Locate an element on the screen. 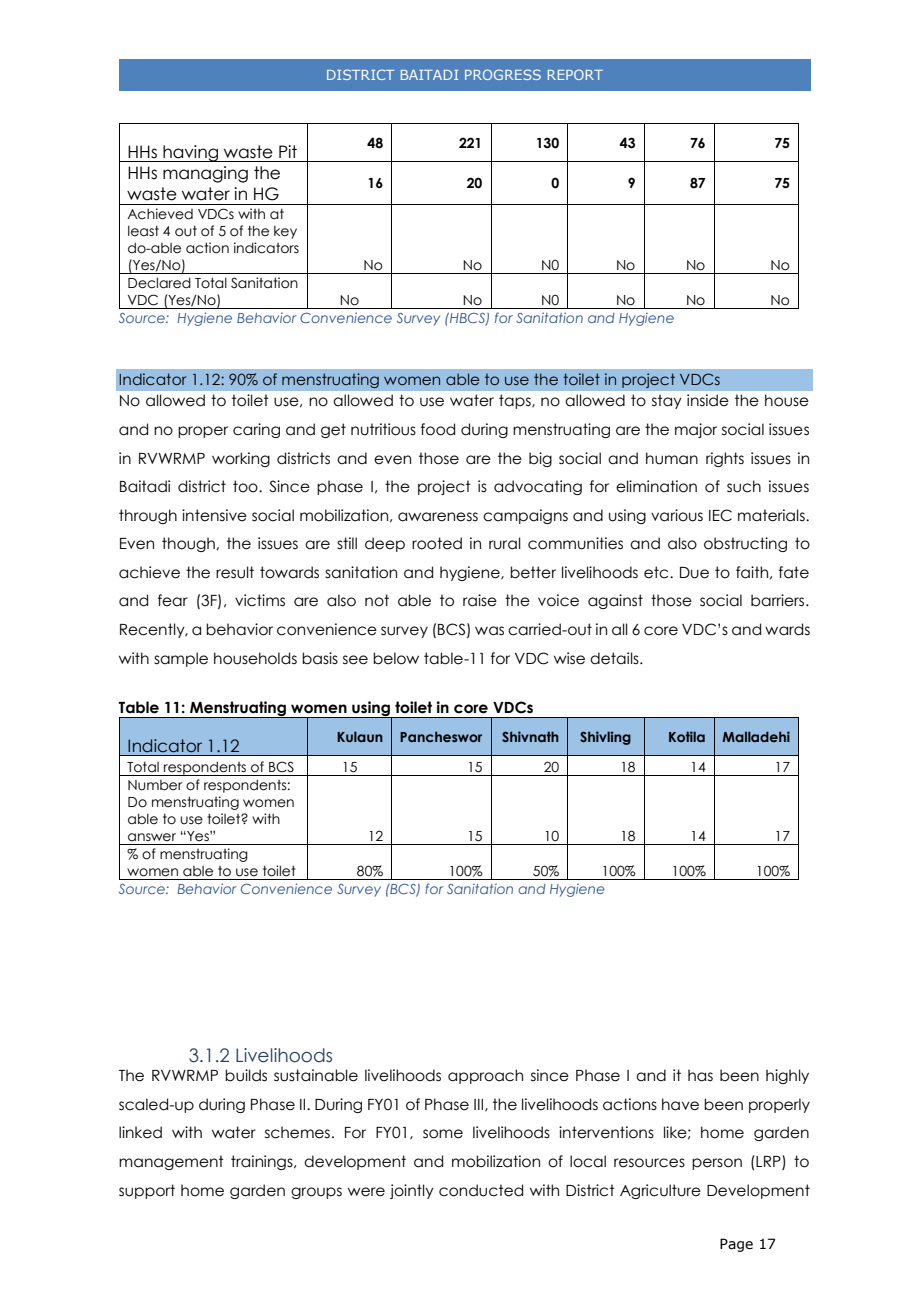 The height and width of the screenshot is (1308, 924). REPORT is located at coordinates (575, 74).
